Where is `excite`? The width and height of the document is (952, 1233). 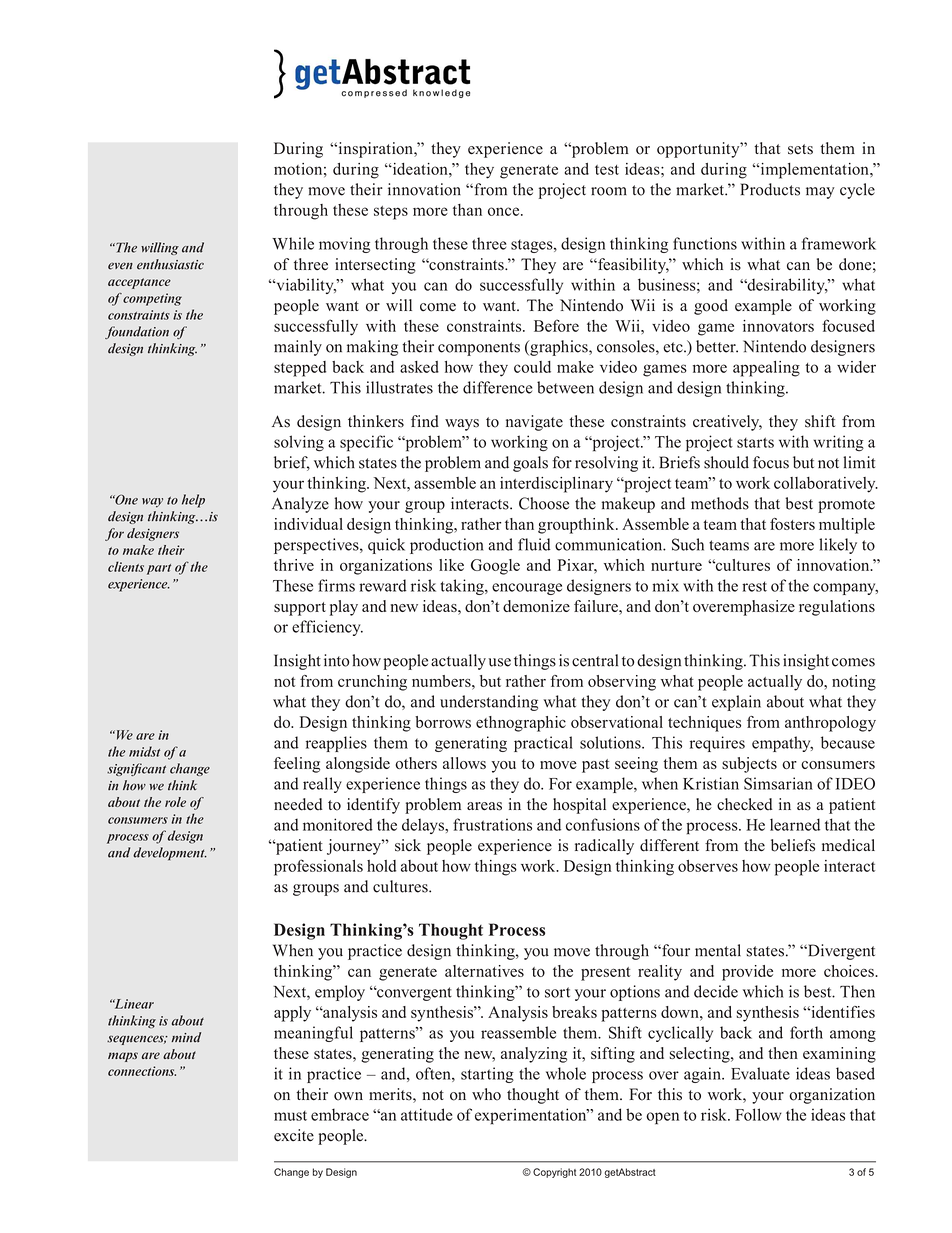 excite is located at coordinates (294, 1135).
